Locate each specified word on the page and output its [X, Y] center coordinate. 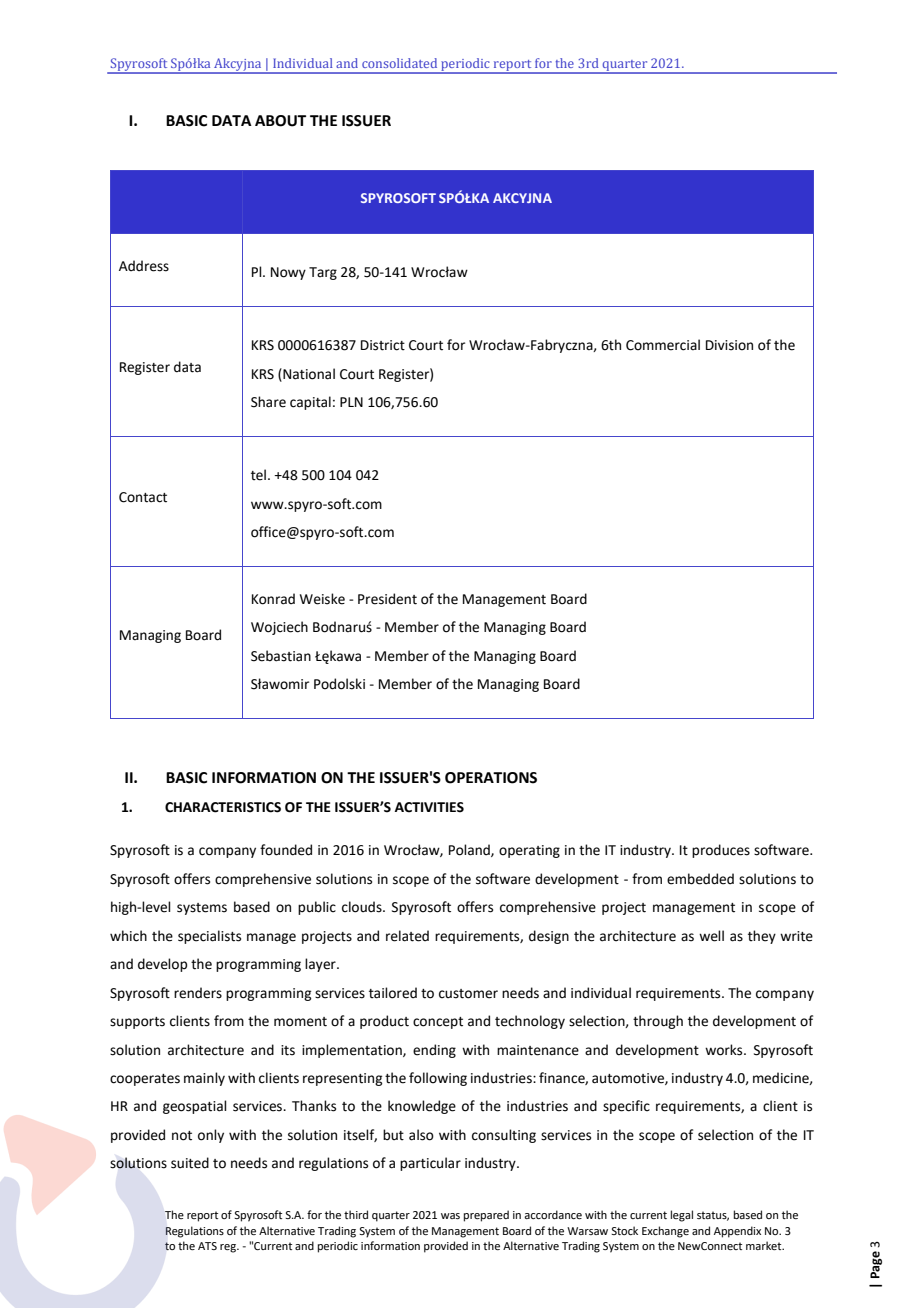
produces [721, 851]
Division [729, 345]
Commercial [663, 345]
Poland [470, 850]
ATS [207, 1246]
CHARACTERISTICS [223, 807]
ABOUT [280, 121]
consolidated [399, 63]
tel [258, 475]
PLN [351, 402]
